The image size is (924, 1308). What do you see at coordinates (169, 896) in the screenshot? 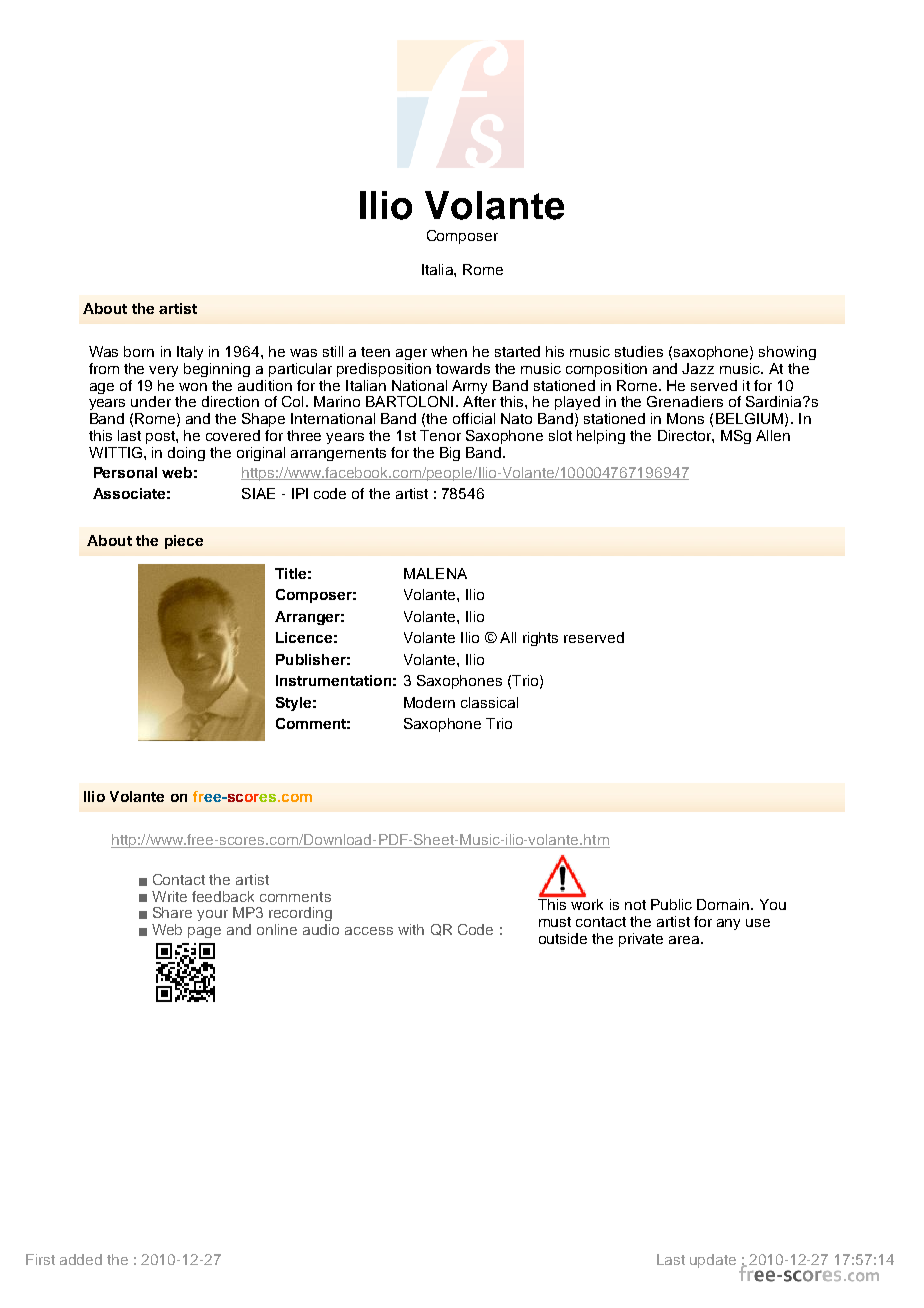
I see `Write` at bounding box center [169, 896].
